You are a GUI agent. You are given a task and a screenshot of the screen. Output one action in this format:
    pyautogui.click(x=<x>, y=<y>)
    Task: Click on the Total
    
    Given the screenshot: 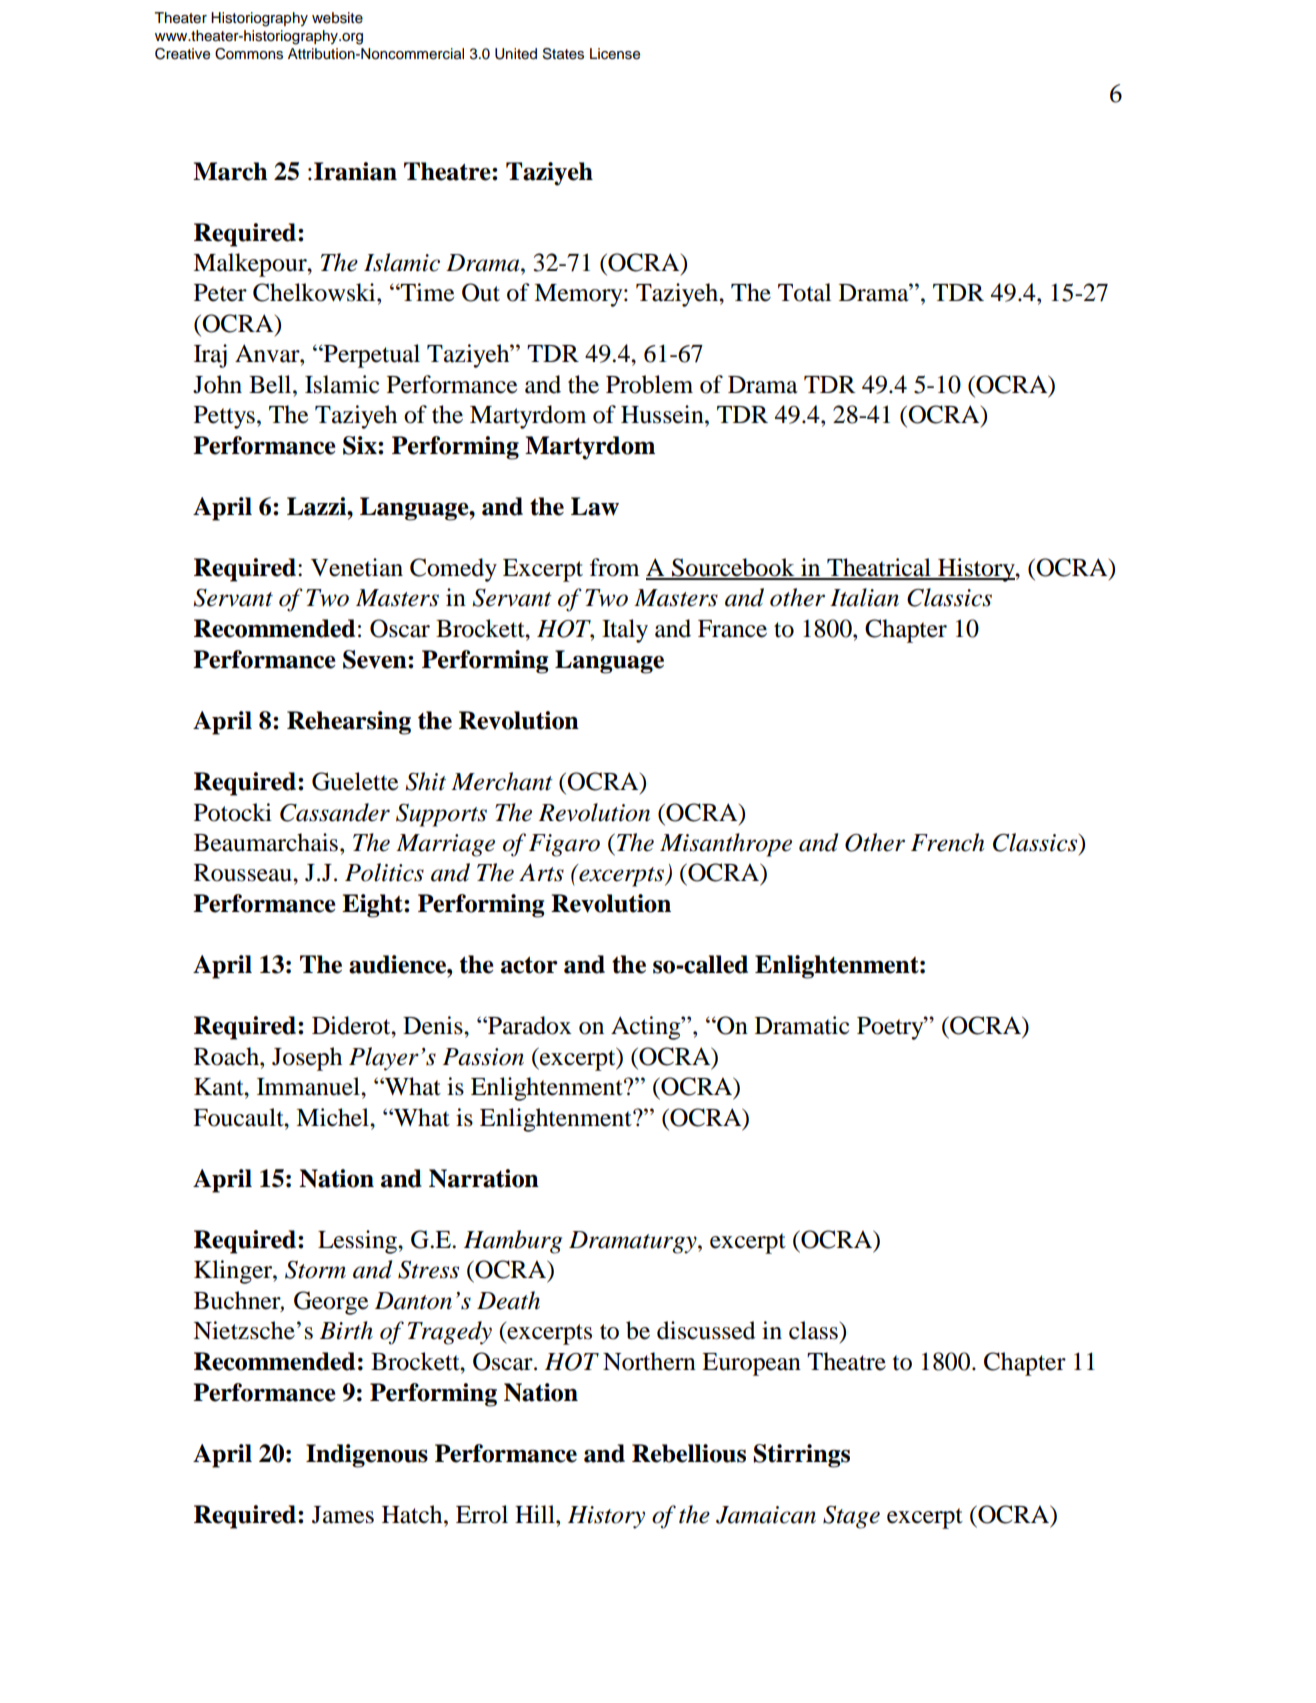 What is the action you would take?
    pyautogui.click(x=804, y=292)
